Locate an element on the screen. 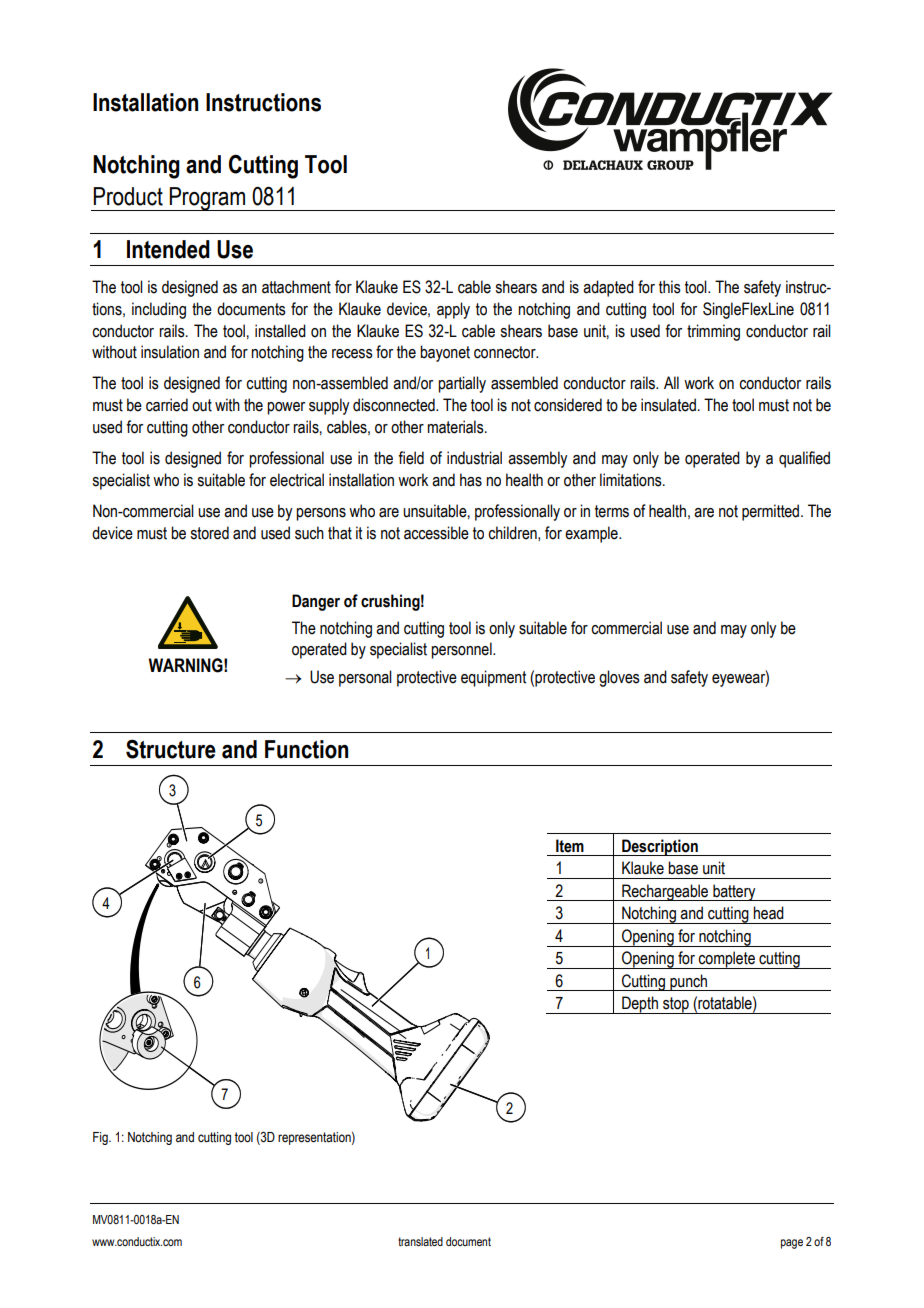  Intended is located at coordinates (168, 249).
